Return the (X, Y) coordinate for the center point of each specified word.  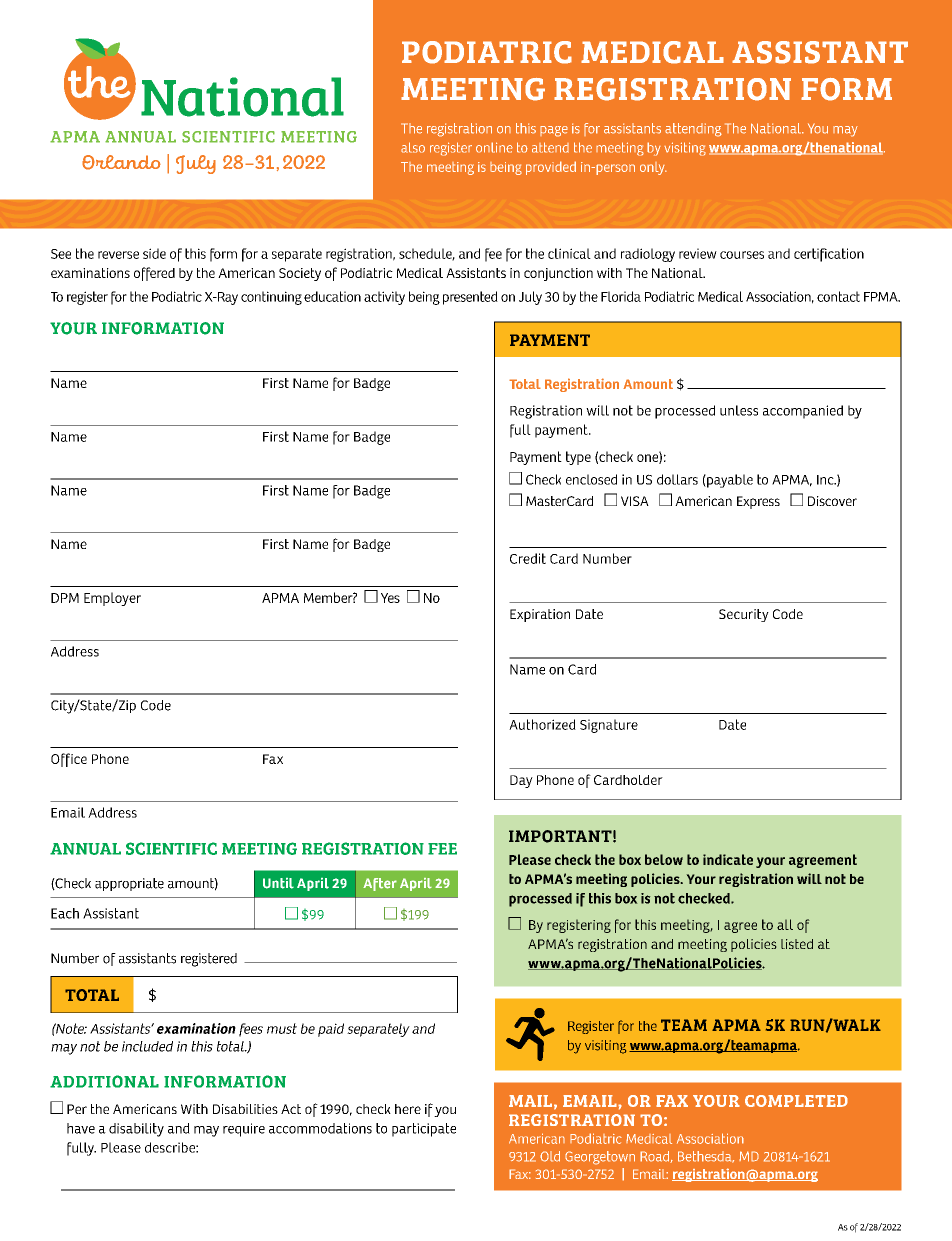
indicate (728, 859)
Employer (112, 599)
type (578, 458)
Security (744, 615)
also (413, 147)
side (154, 253)
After (380, 884)
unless (739, 410)
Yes (390, 598)
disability (136, 1130)
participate (424, 1130)
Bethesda (706, 1157)
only (653, 168)
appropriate (129, 884)
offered (154, 274)
